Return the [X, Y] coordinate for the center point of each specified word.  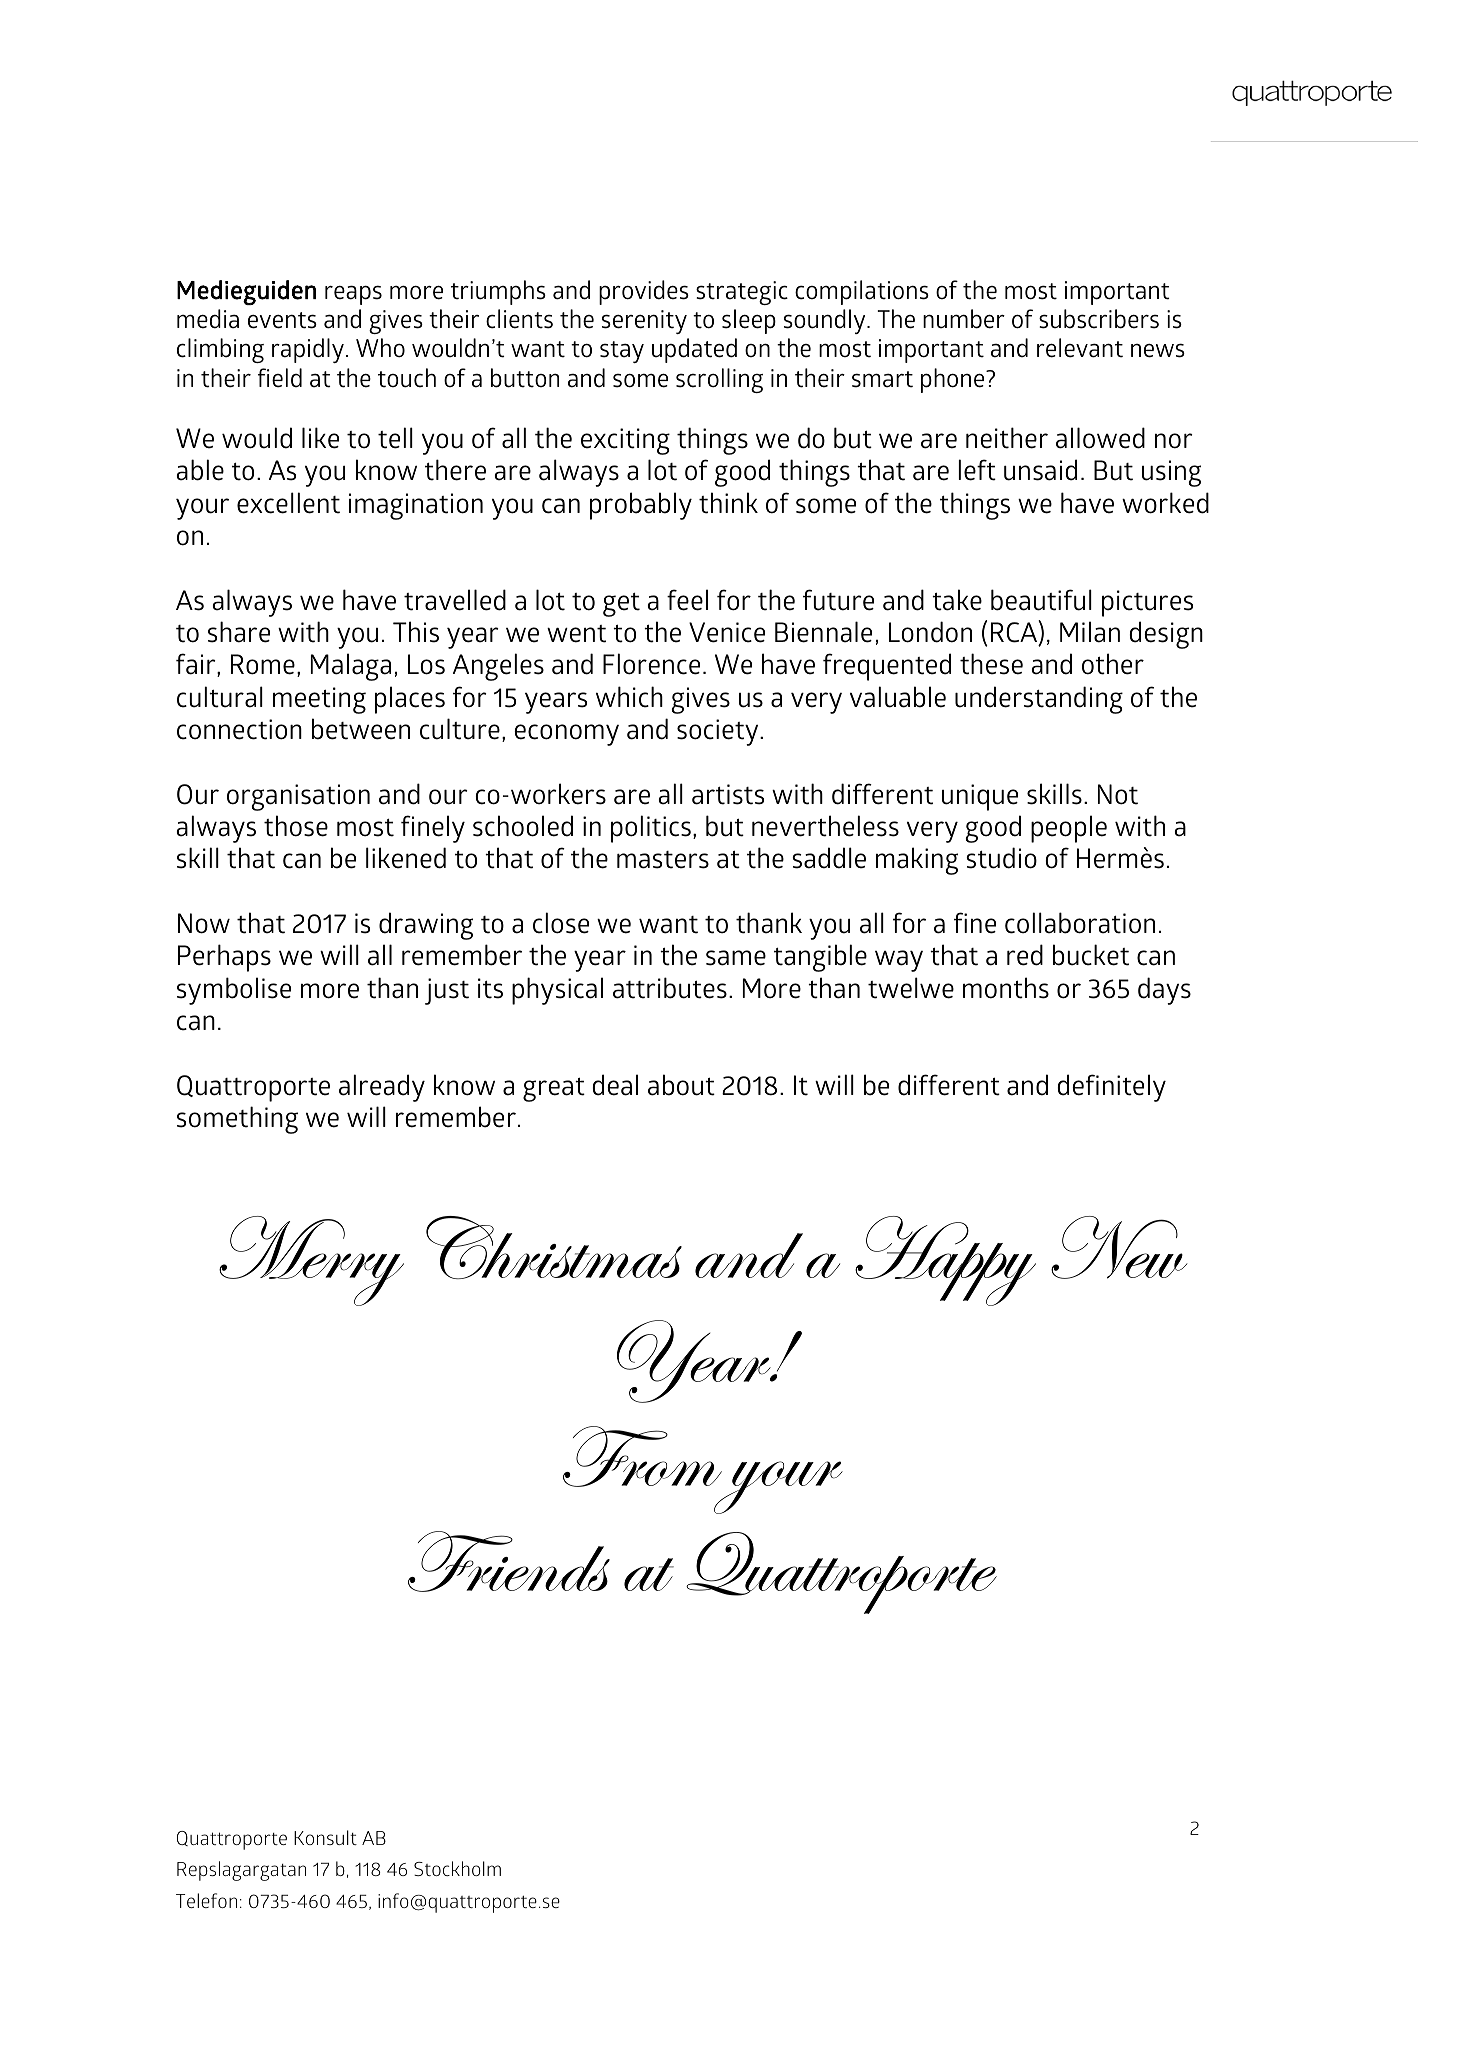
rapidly [308, 350]
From [642, 1456]
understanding [1039, 700]
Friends [509, 1561]
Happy [945, 1261]
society [719, 732]
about [681, 1085]
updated [694, 350]
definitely [1111, 1088]
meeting [319, 700]
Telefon [206, 1900]
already [382, 1088]
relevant [1080, 348]
